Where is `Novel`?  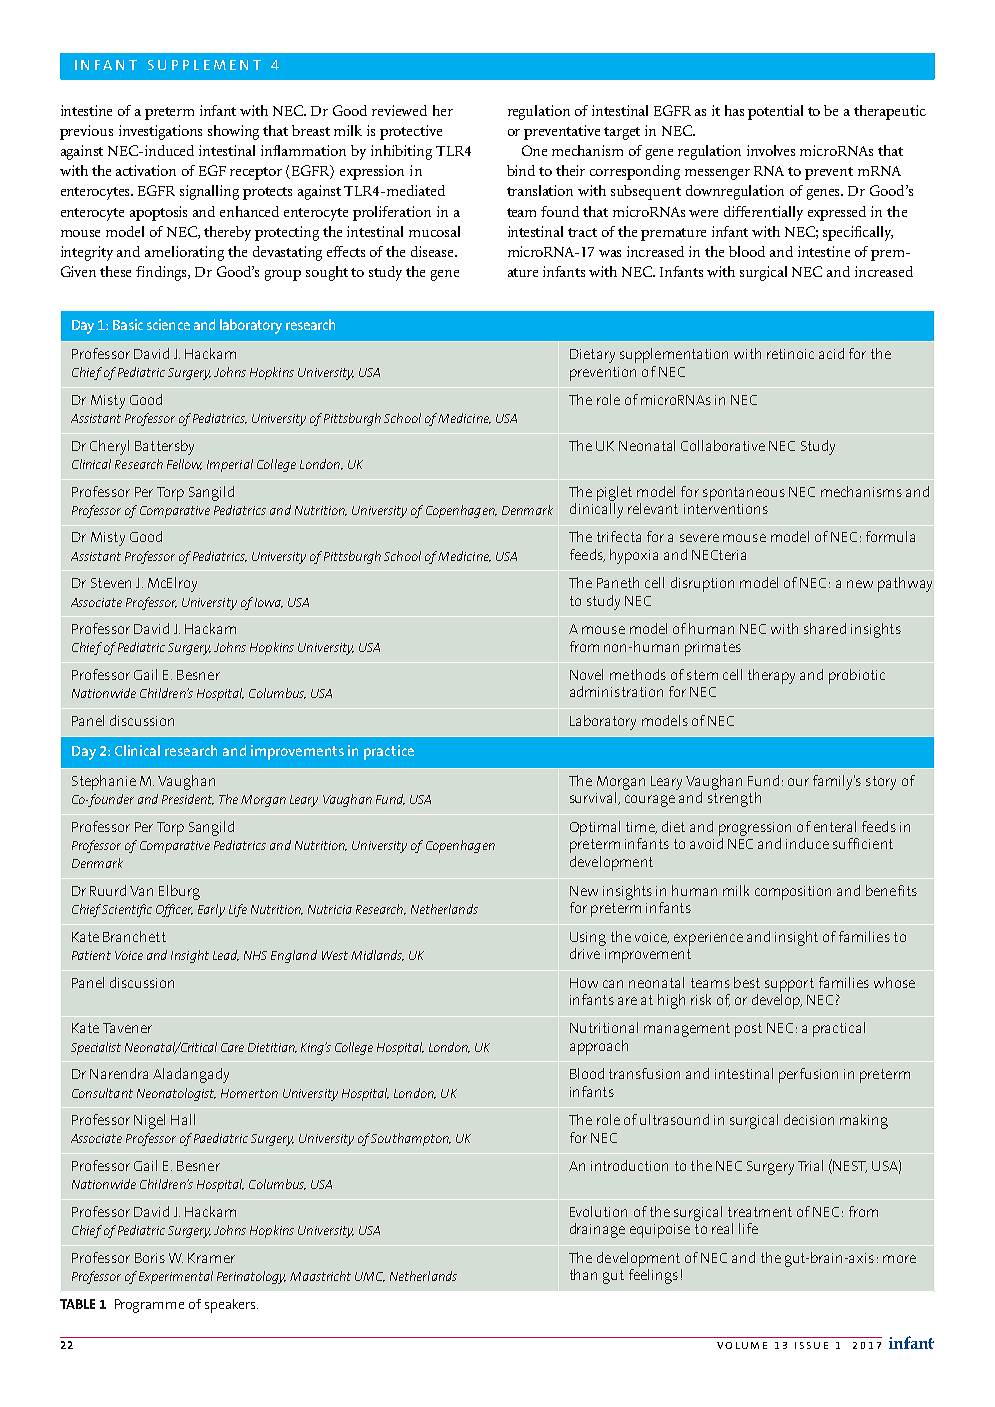 Novel is located at coordinates (586, 674).
